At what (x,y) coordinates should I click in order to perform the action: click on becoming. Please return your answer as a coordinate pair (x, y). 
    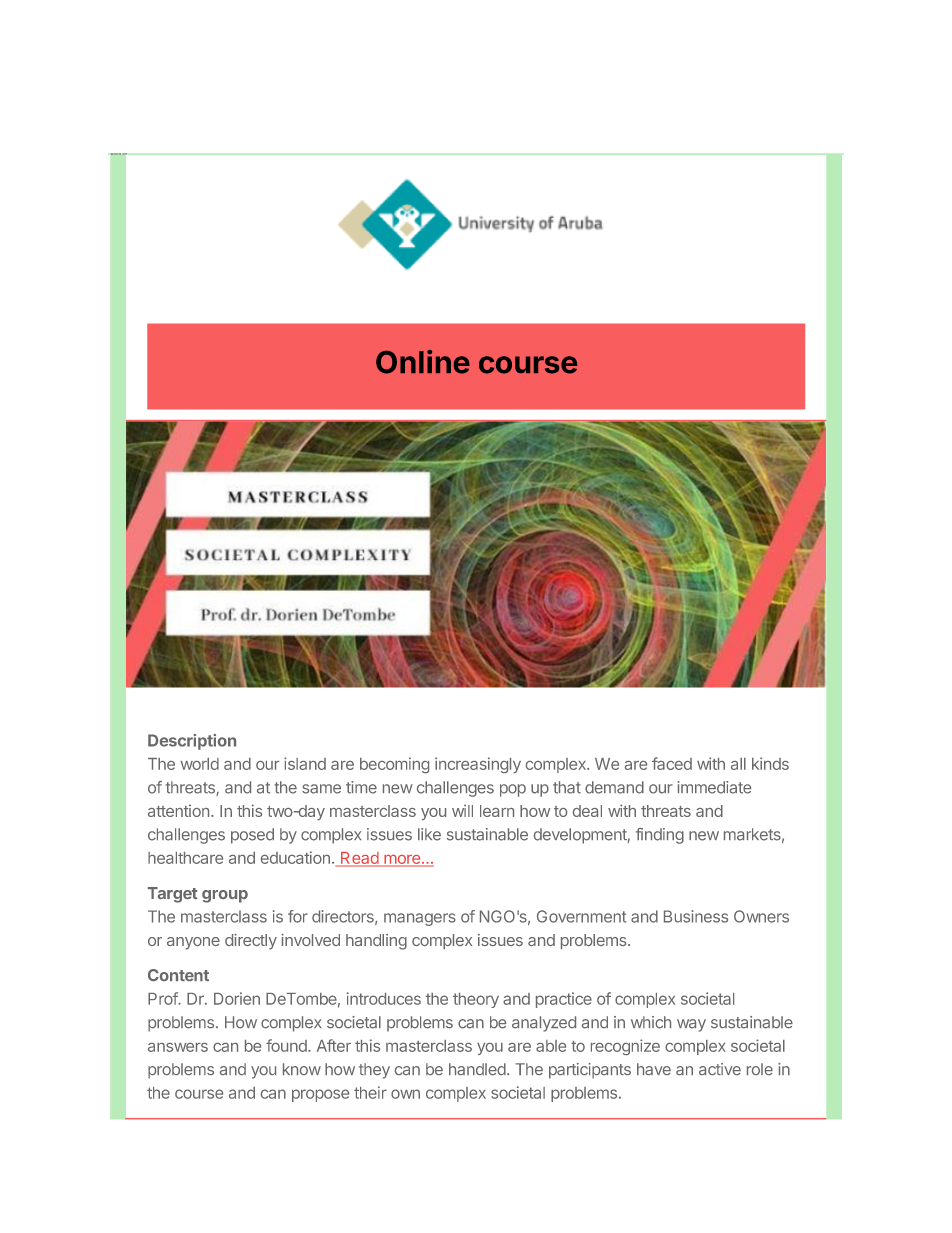
    Looking at the image, I should click on (394, 765).
